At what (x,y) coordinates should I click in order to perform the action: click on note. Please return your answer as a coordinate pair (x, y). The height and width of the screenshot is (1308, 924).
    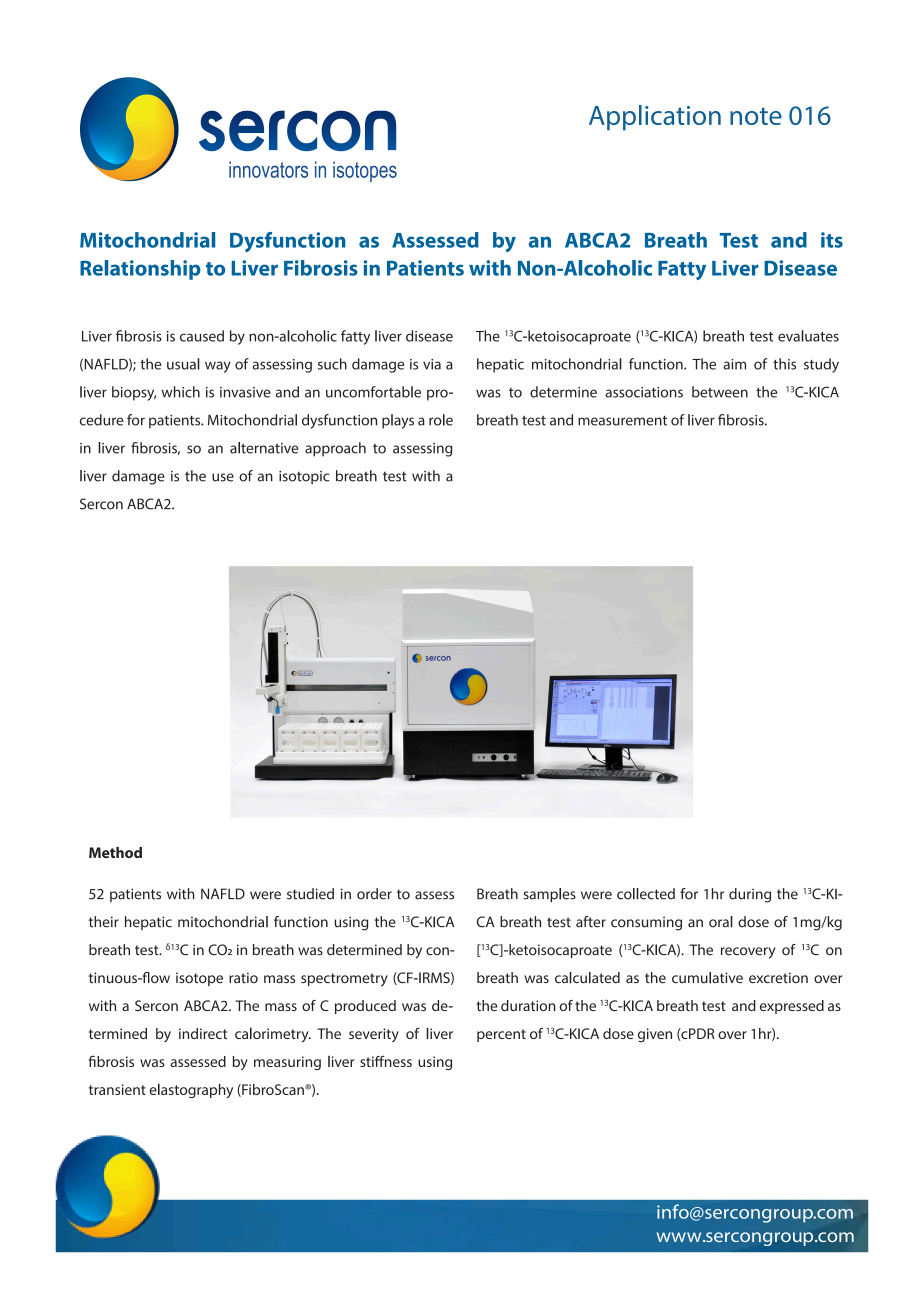
    Looking at the image, I should click on (756, 116).
